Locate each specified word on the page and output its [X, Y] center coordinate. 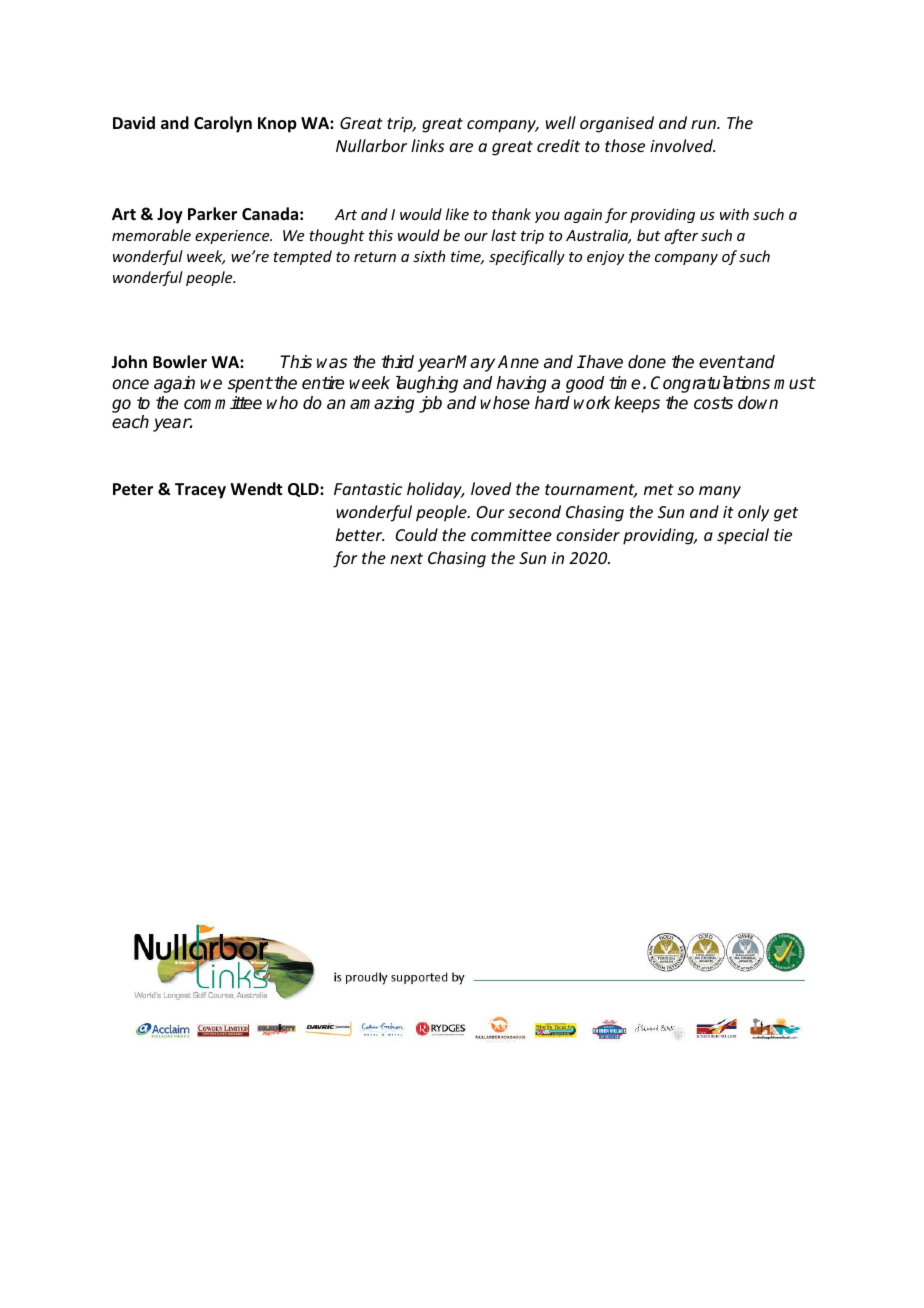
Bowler [180, 362]
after [681, 236]
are [461, 147]
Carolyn [223, 124]
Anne [518, 362]
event [722, 362]
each [130, 422]
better [360, 534]
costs [713, 403]
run [704, 124]
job [430, 404]
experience [233, 237]
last [504, 235]
